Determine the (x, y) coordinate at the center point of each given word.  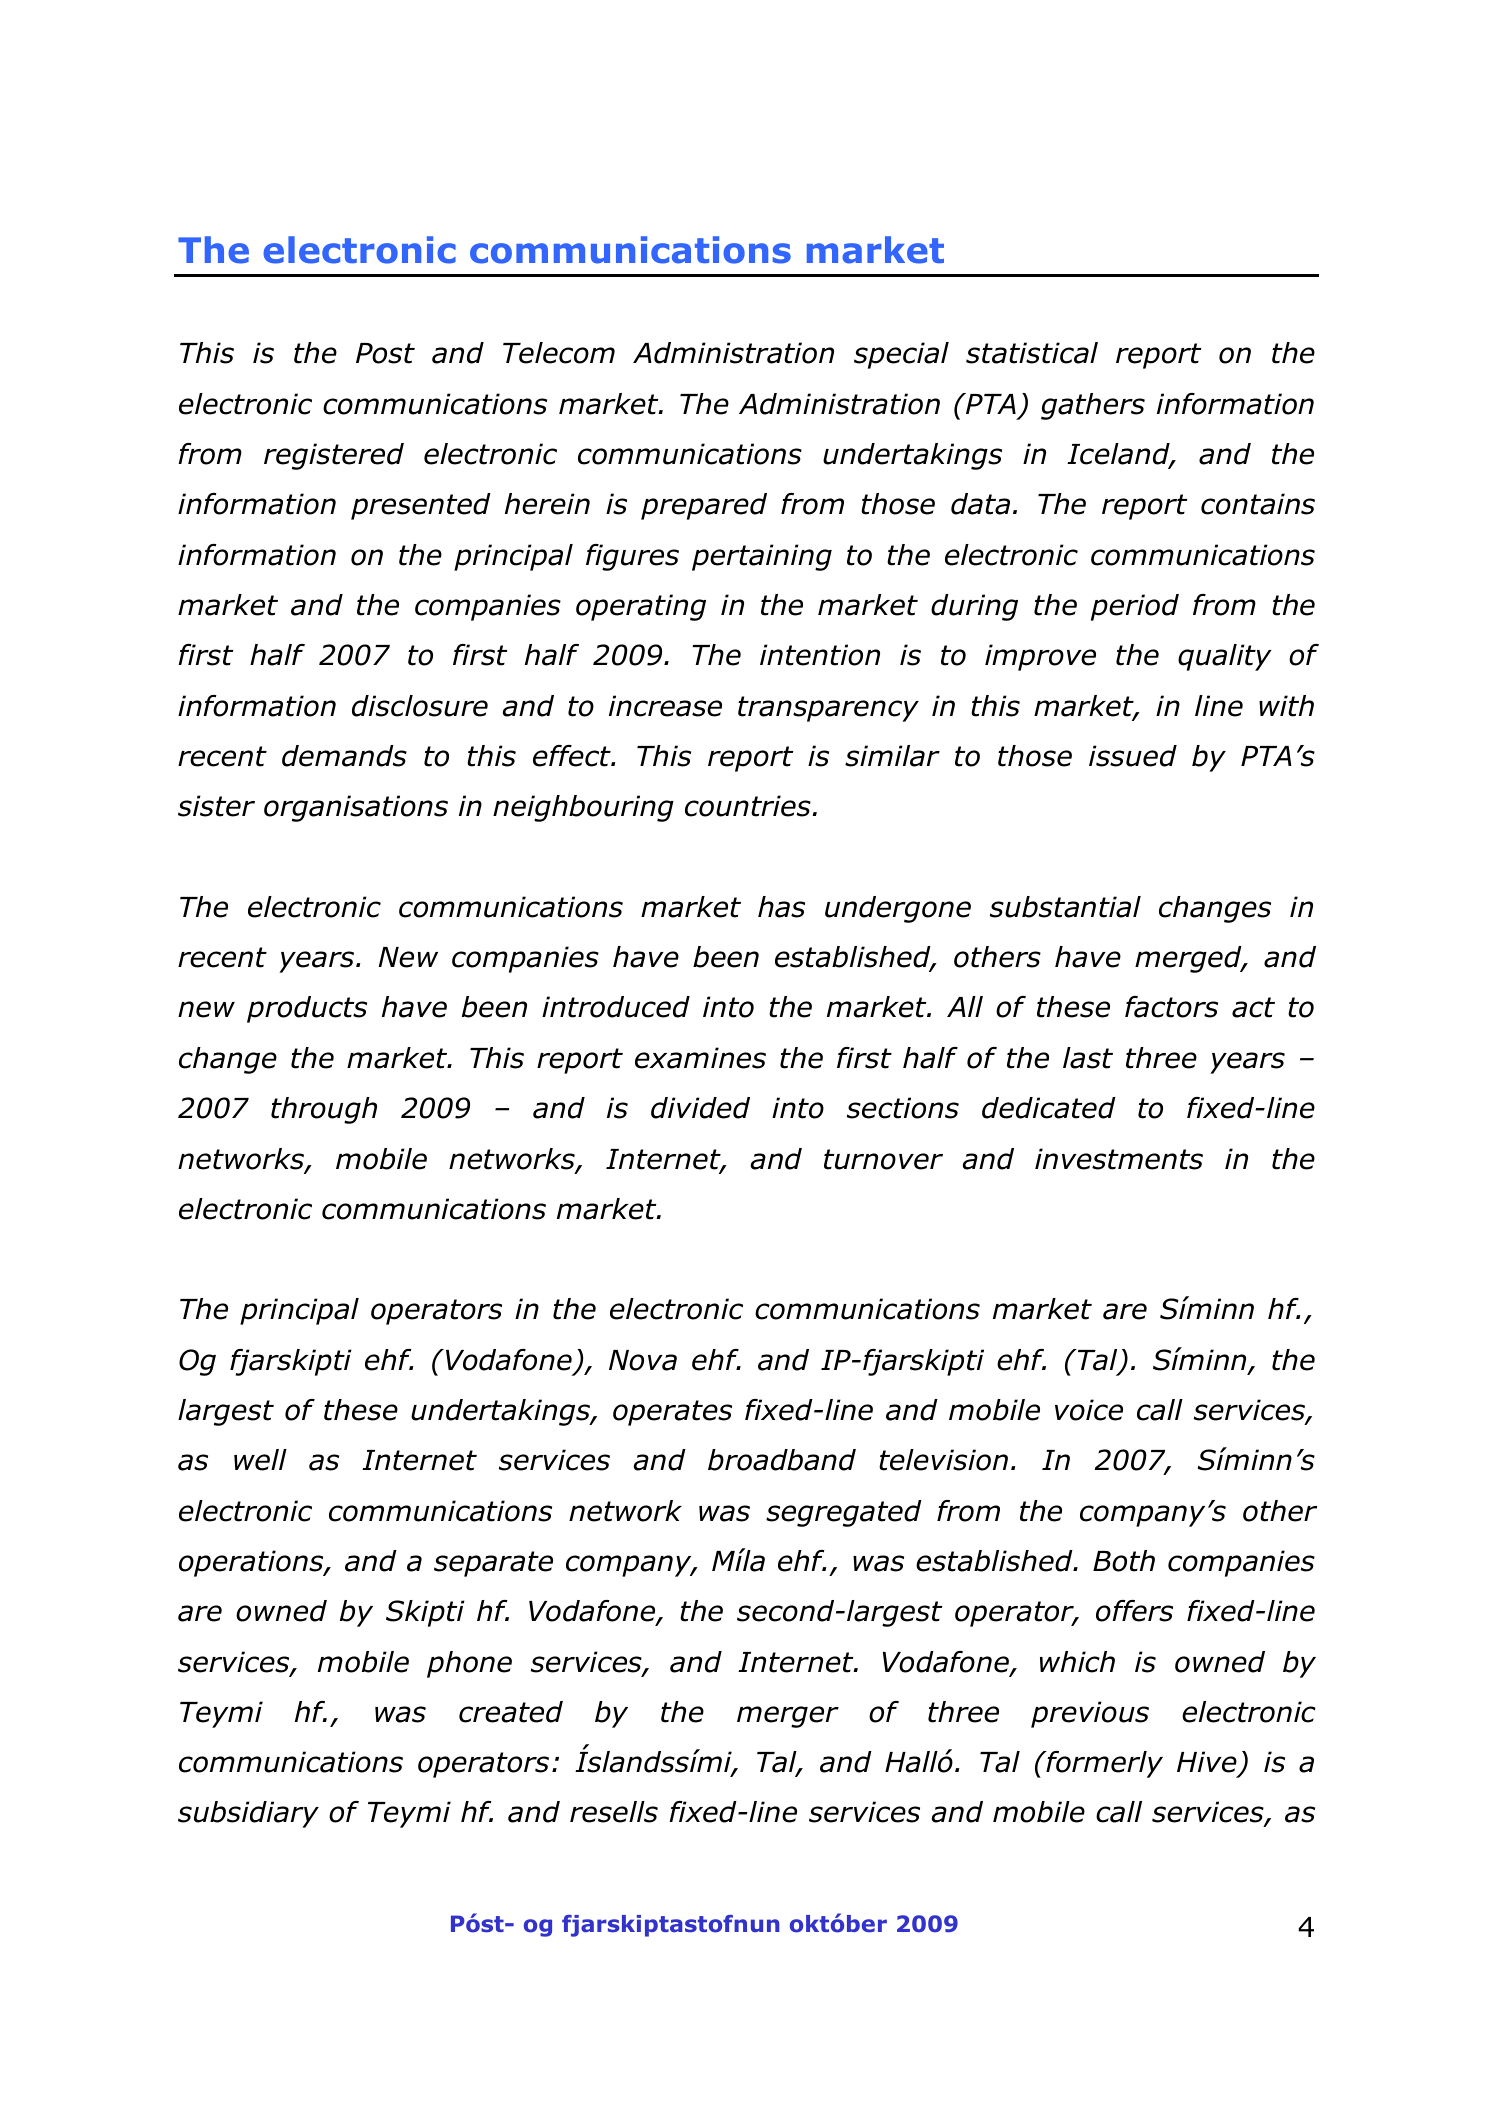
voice (1089, 1410)
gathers (1093, 406)
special (901, 355)
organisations (356, 808)
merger (788, 1717)
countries (749, 806)
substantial (1065, 907)
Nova (643, 1360)
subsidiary (248, 1814)
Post (385, 353)
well (260, 1460)
